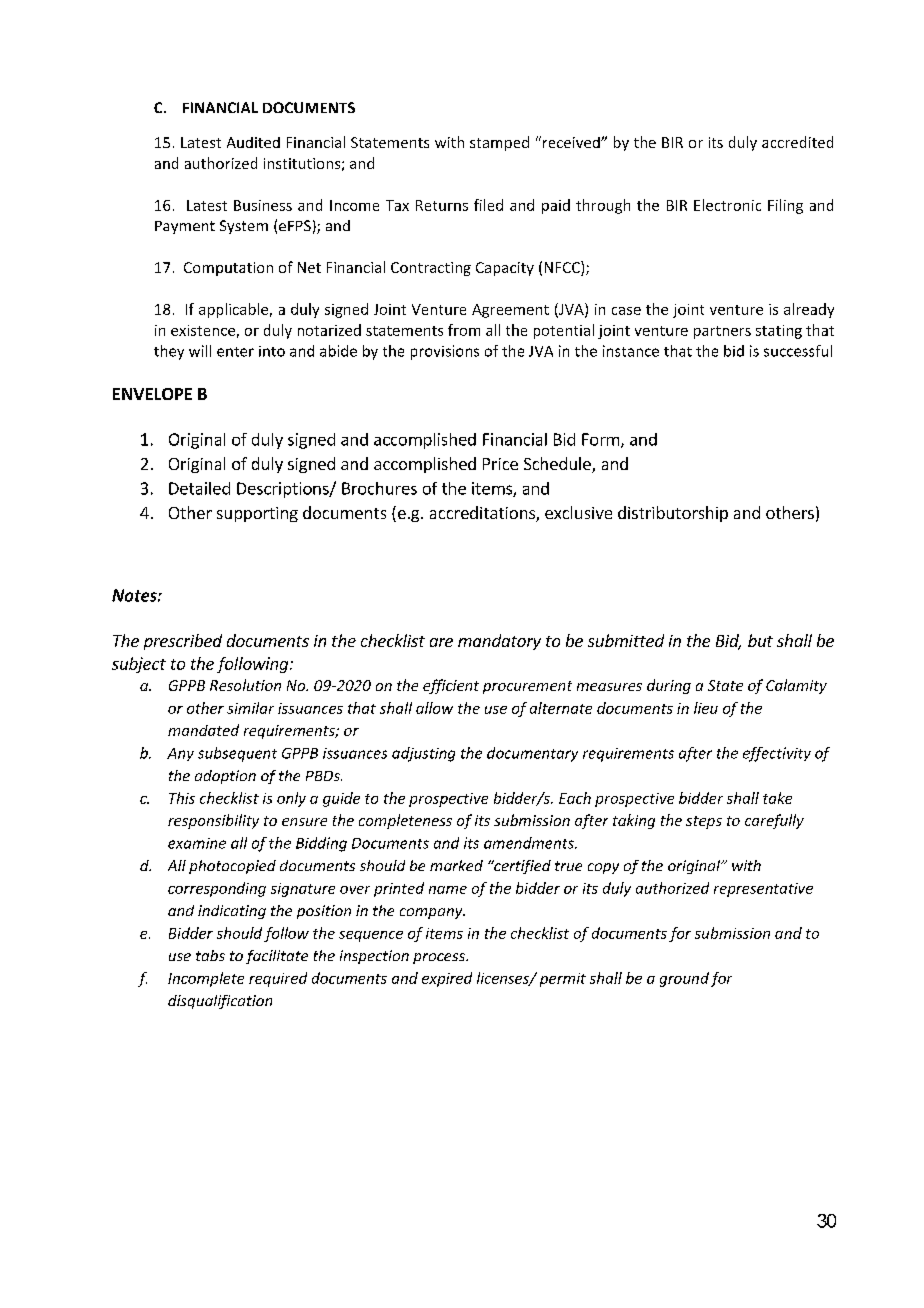  Describe the element at coordinates (206, 979) in the screenshot. I see `Incomplete` at that location.
